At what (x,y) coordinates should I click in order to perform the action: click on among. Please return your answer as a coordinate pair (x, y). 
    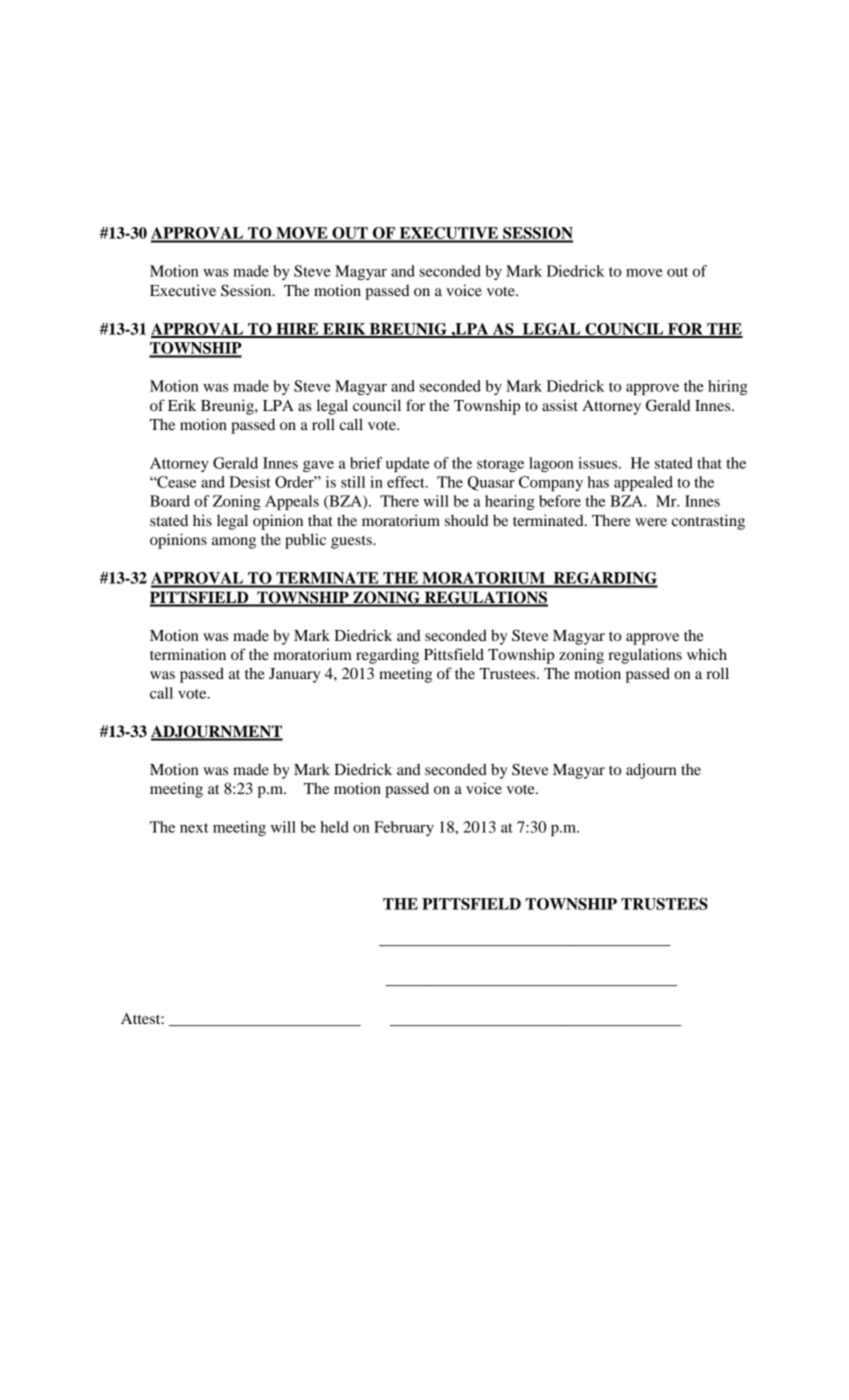
    Looking at the image, I should click on (234, 543).
